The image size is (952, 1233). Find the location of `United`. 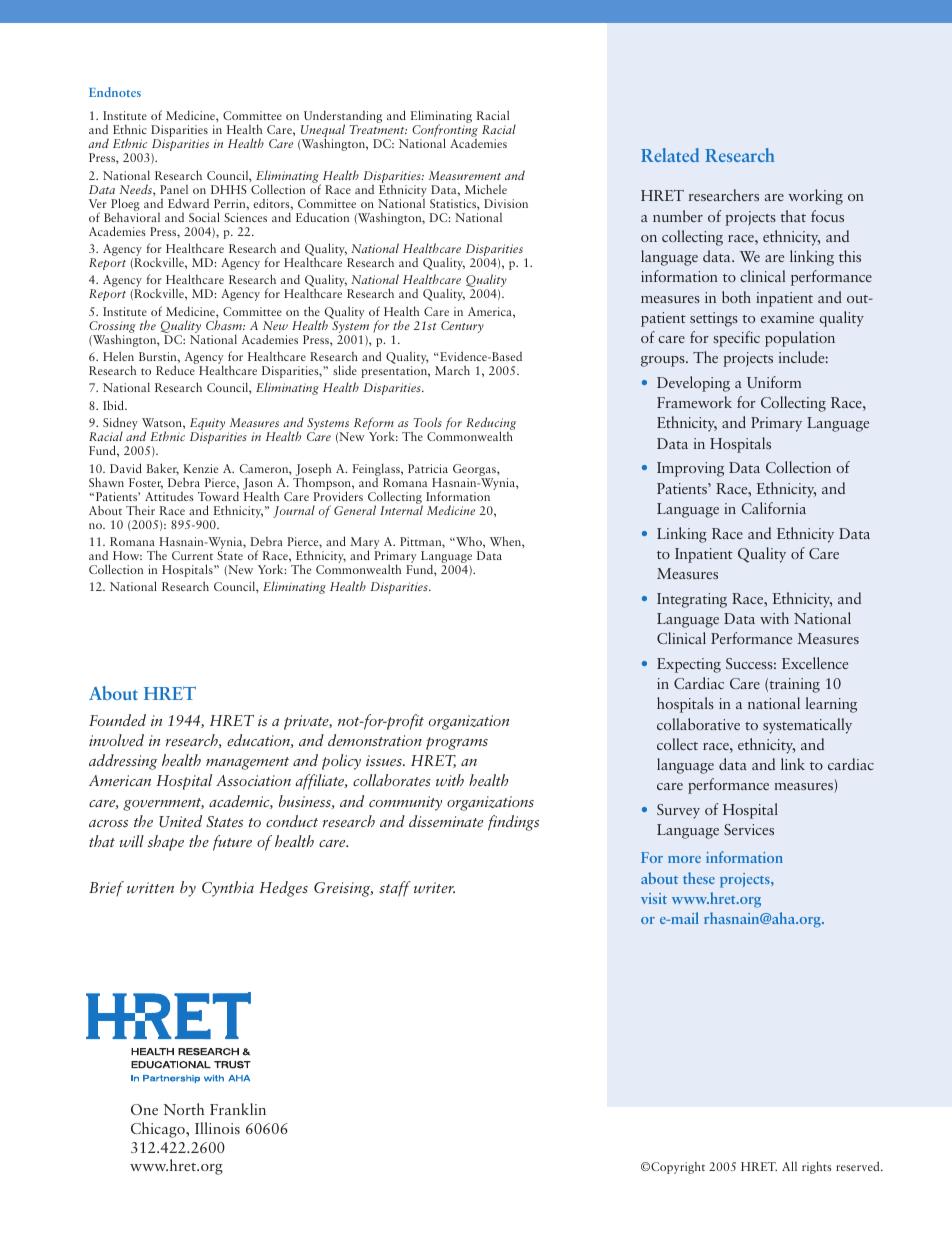

United is located at coordinates (180, 821).
